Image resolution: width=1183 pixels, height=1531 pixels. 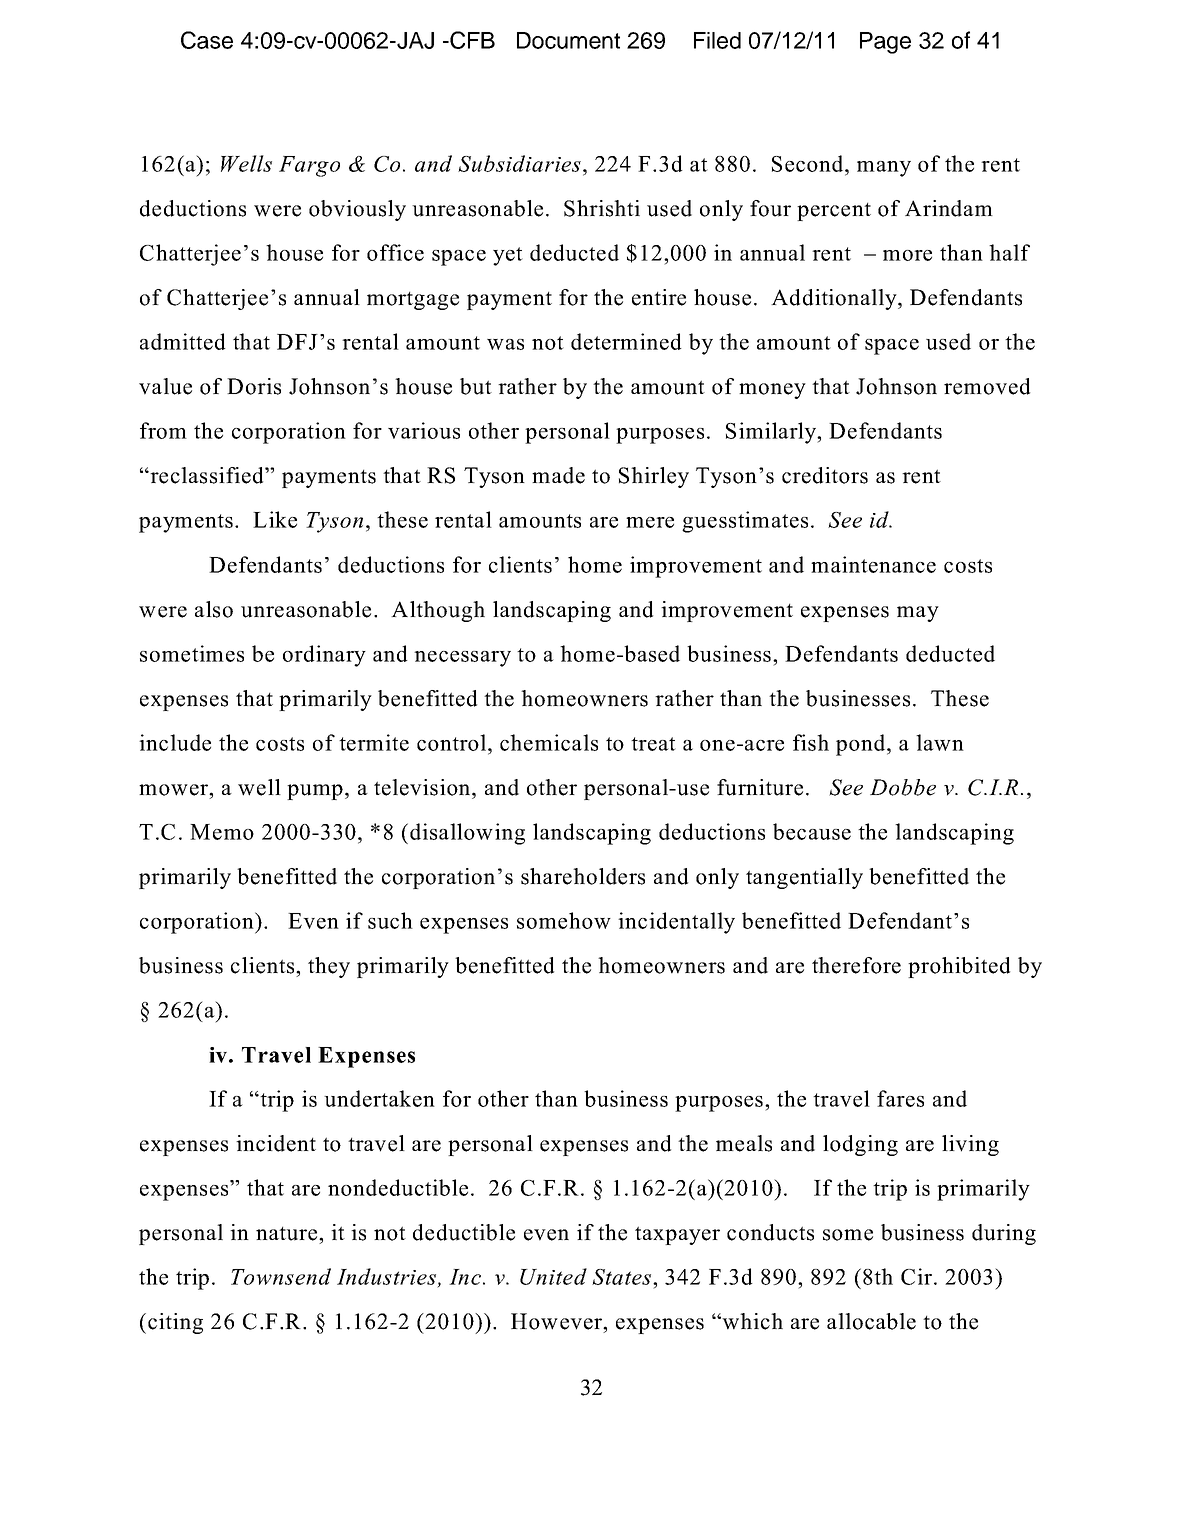 I want to click on shareholders, so click(x=583, y=876).
